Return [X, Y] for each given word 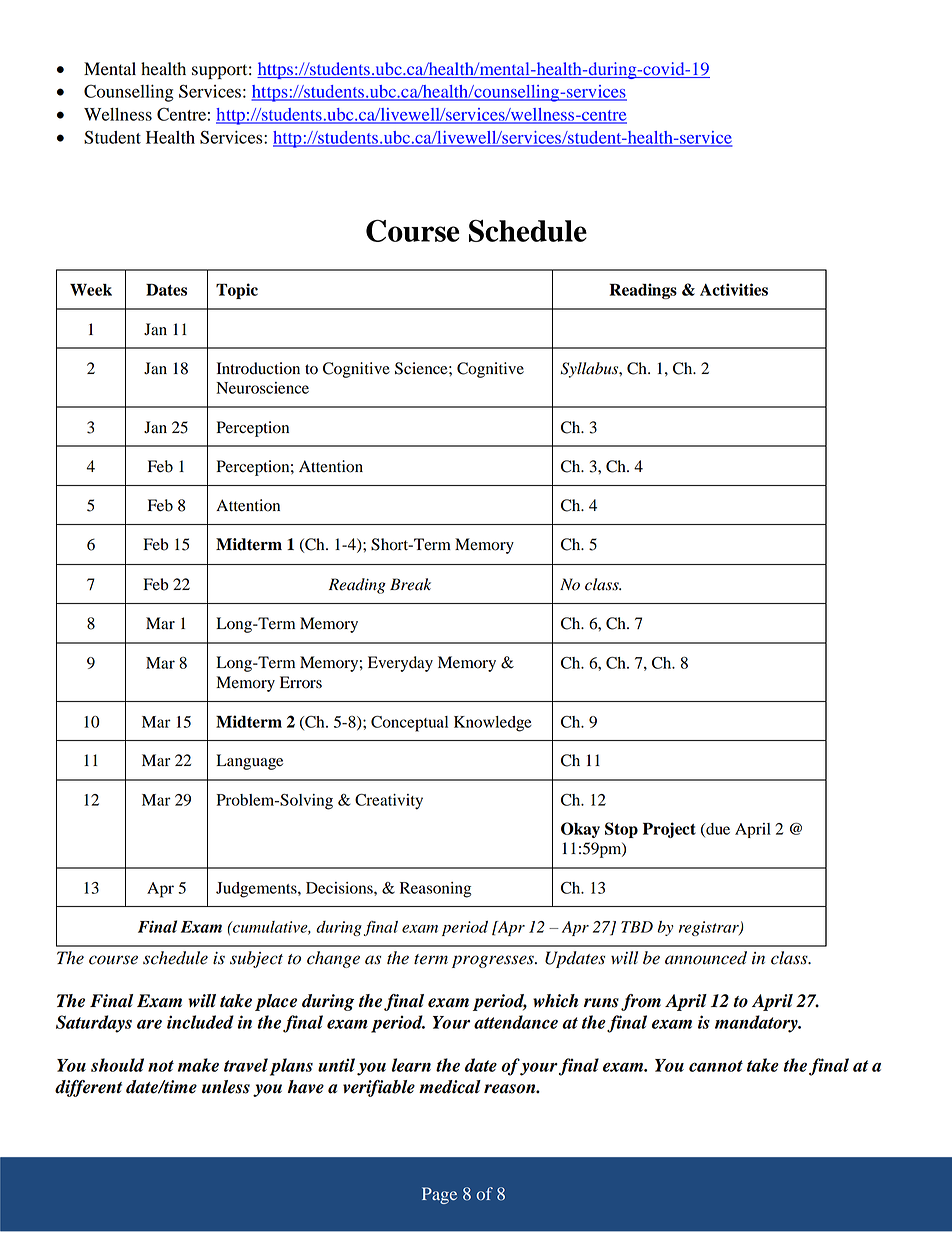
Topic [237, 291]
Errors [301, 682]
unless [226, 1087]
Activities [734, 289]
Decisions [340, 888]
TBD [637, 927]
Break [410, 584]
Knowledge [493, 724]
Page [439, 1195]
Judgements [257, 890]
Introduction [258, 368]
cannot [716, 1066]
